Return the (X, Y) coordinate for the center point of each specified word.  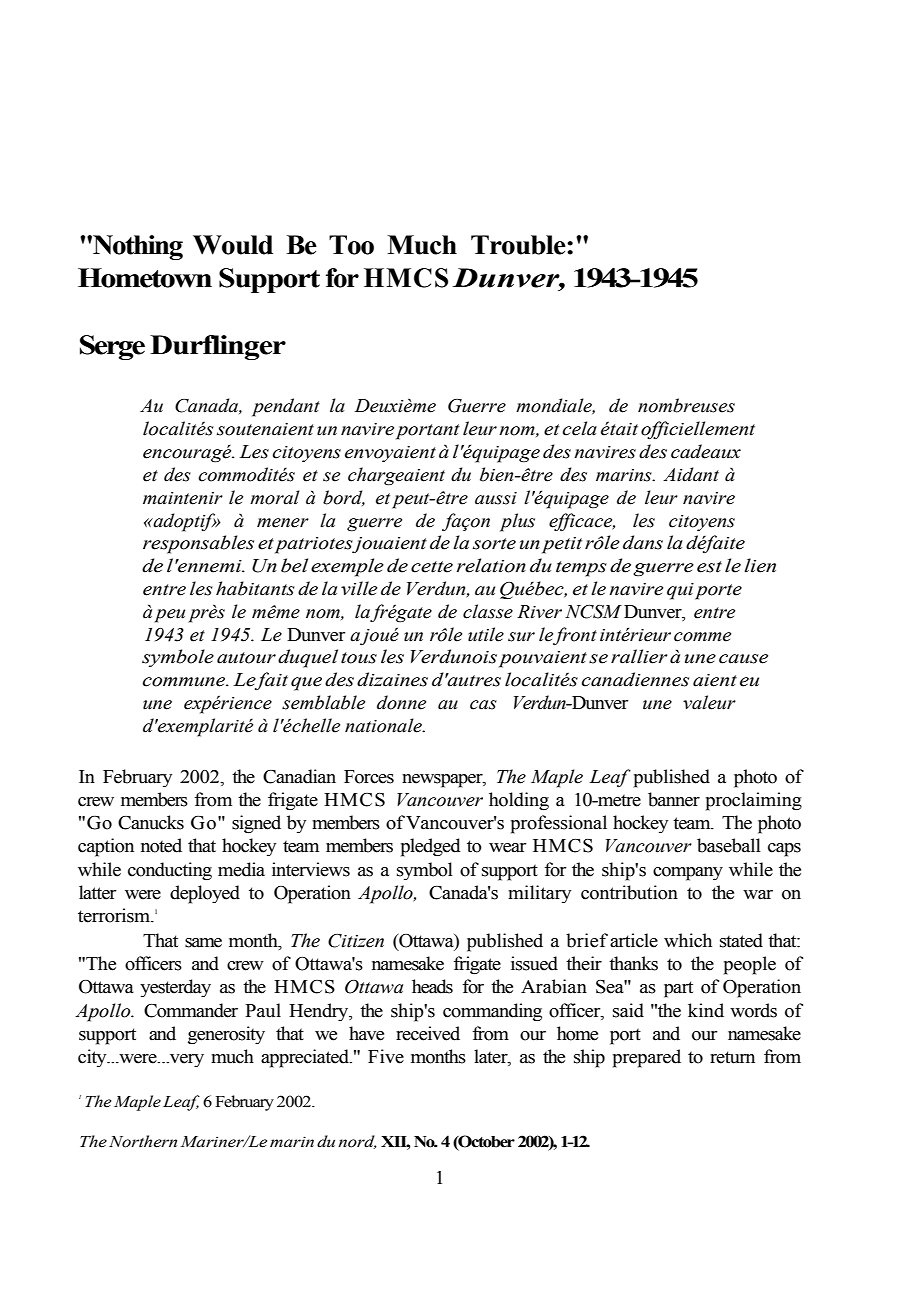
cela (579, 428)
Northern (143, 1141)
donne (401, 702)
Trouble (519, 245)
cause (743, 659)
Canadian (299, 776)
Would (233, 245)
